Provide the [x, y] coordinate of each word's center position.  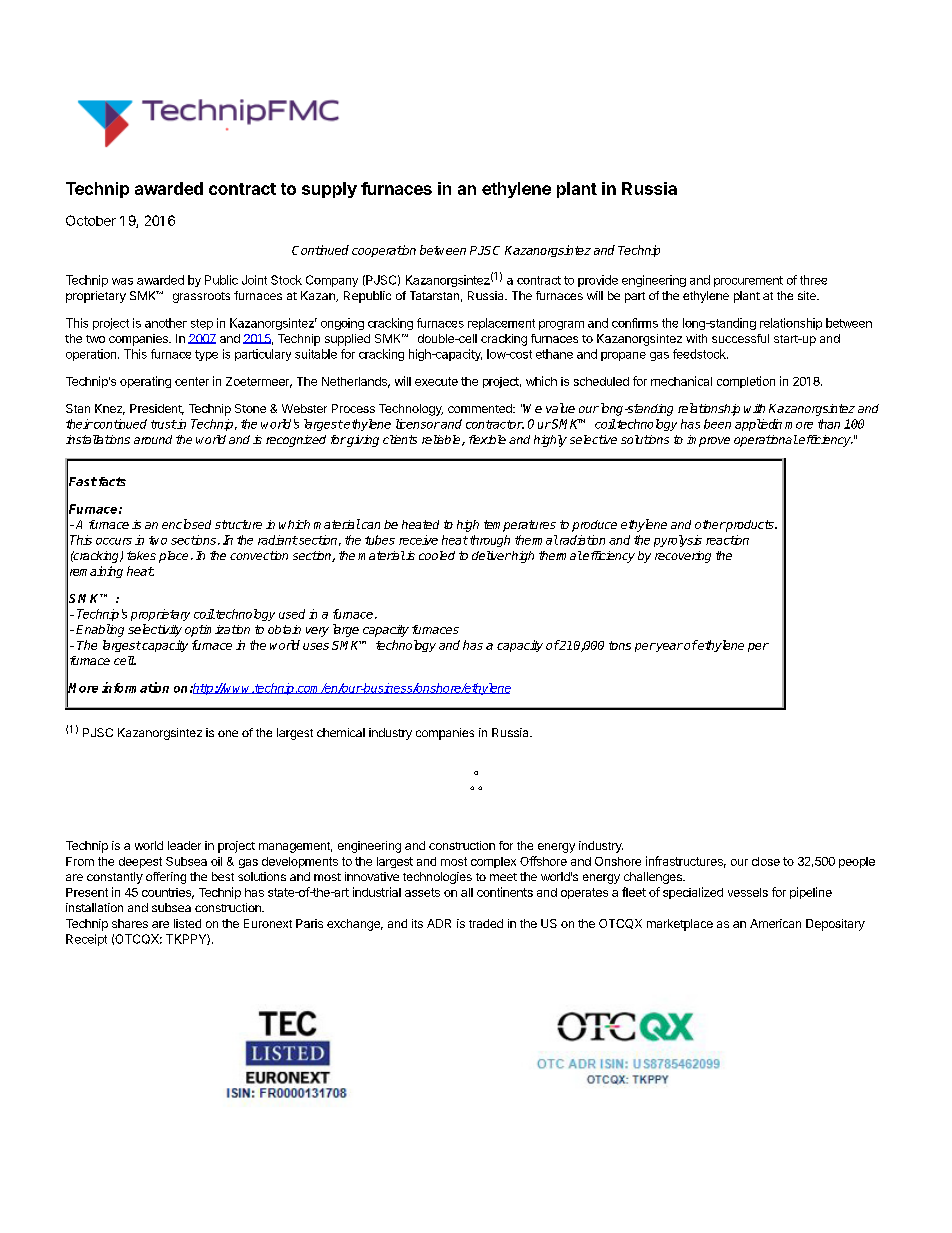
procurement [748, 281]
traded [486, 923]
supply [329, 190]
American [775, 923]
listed [187, 923]
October [91, 220]
